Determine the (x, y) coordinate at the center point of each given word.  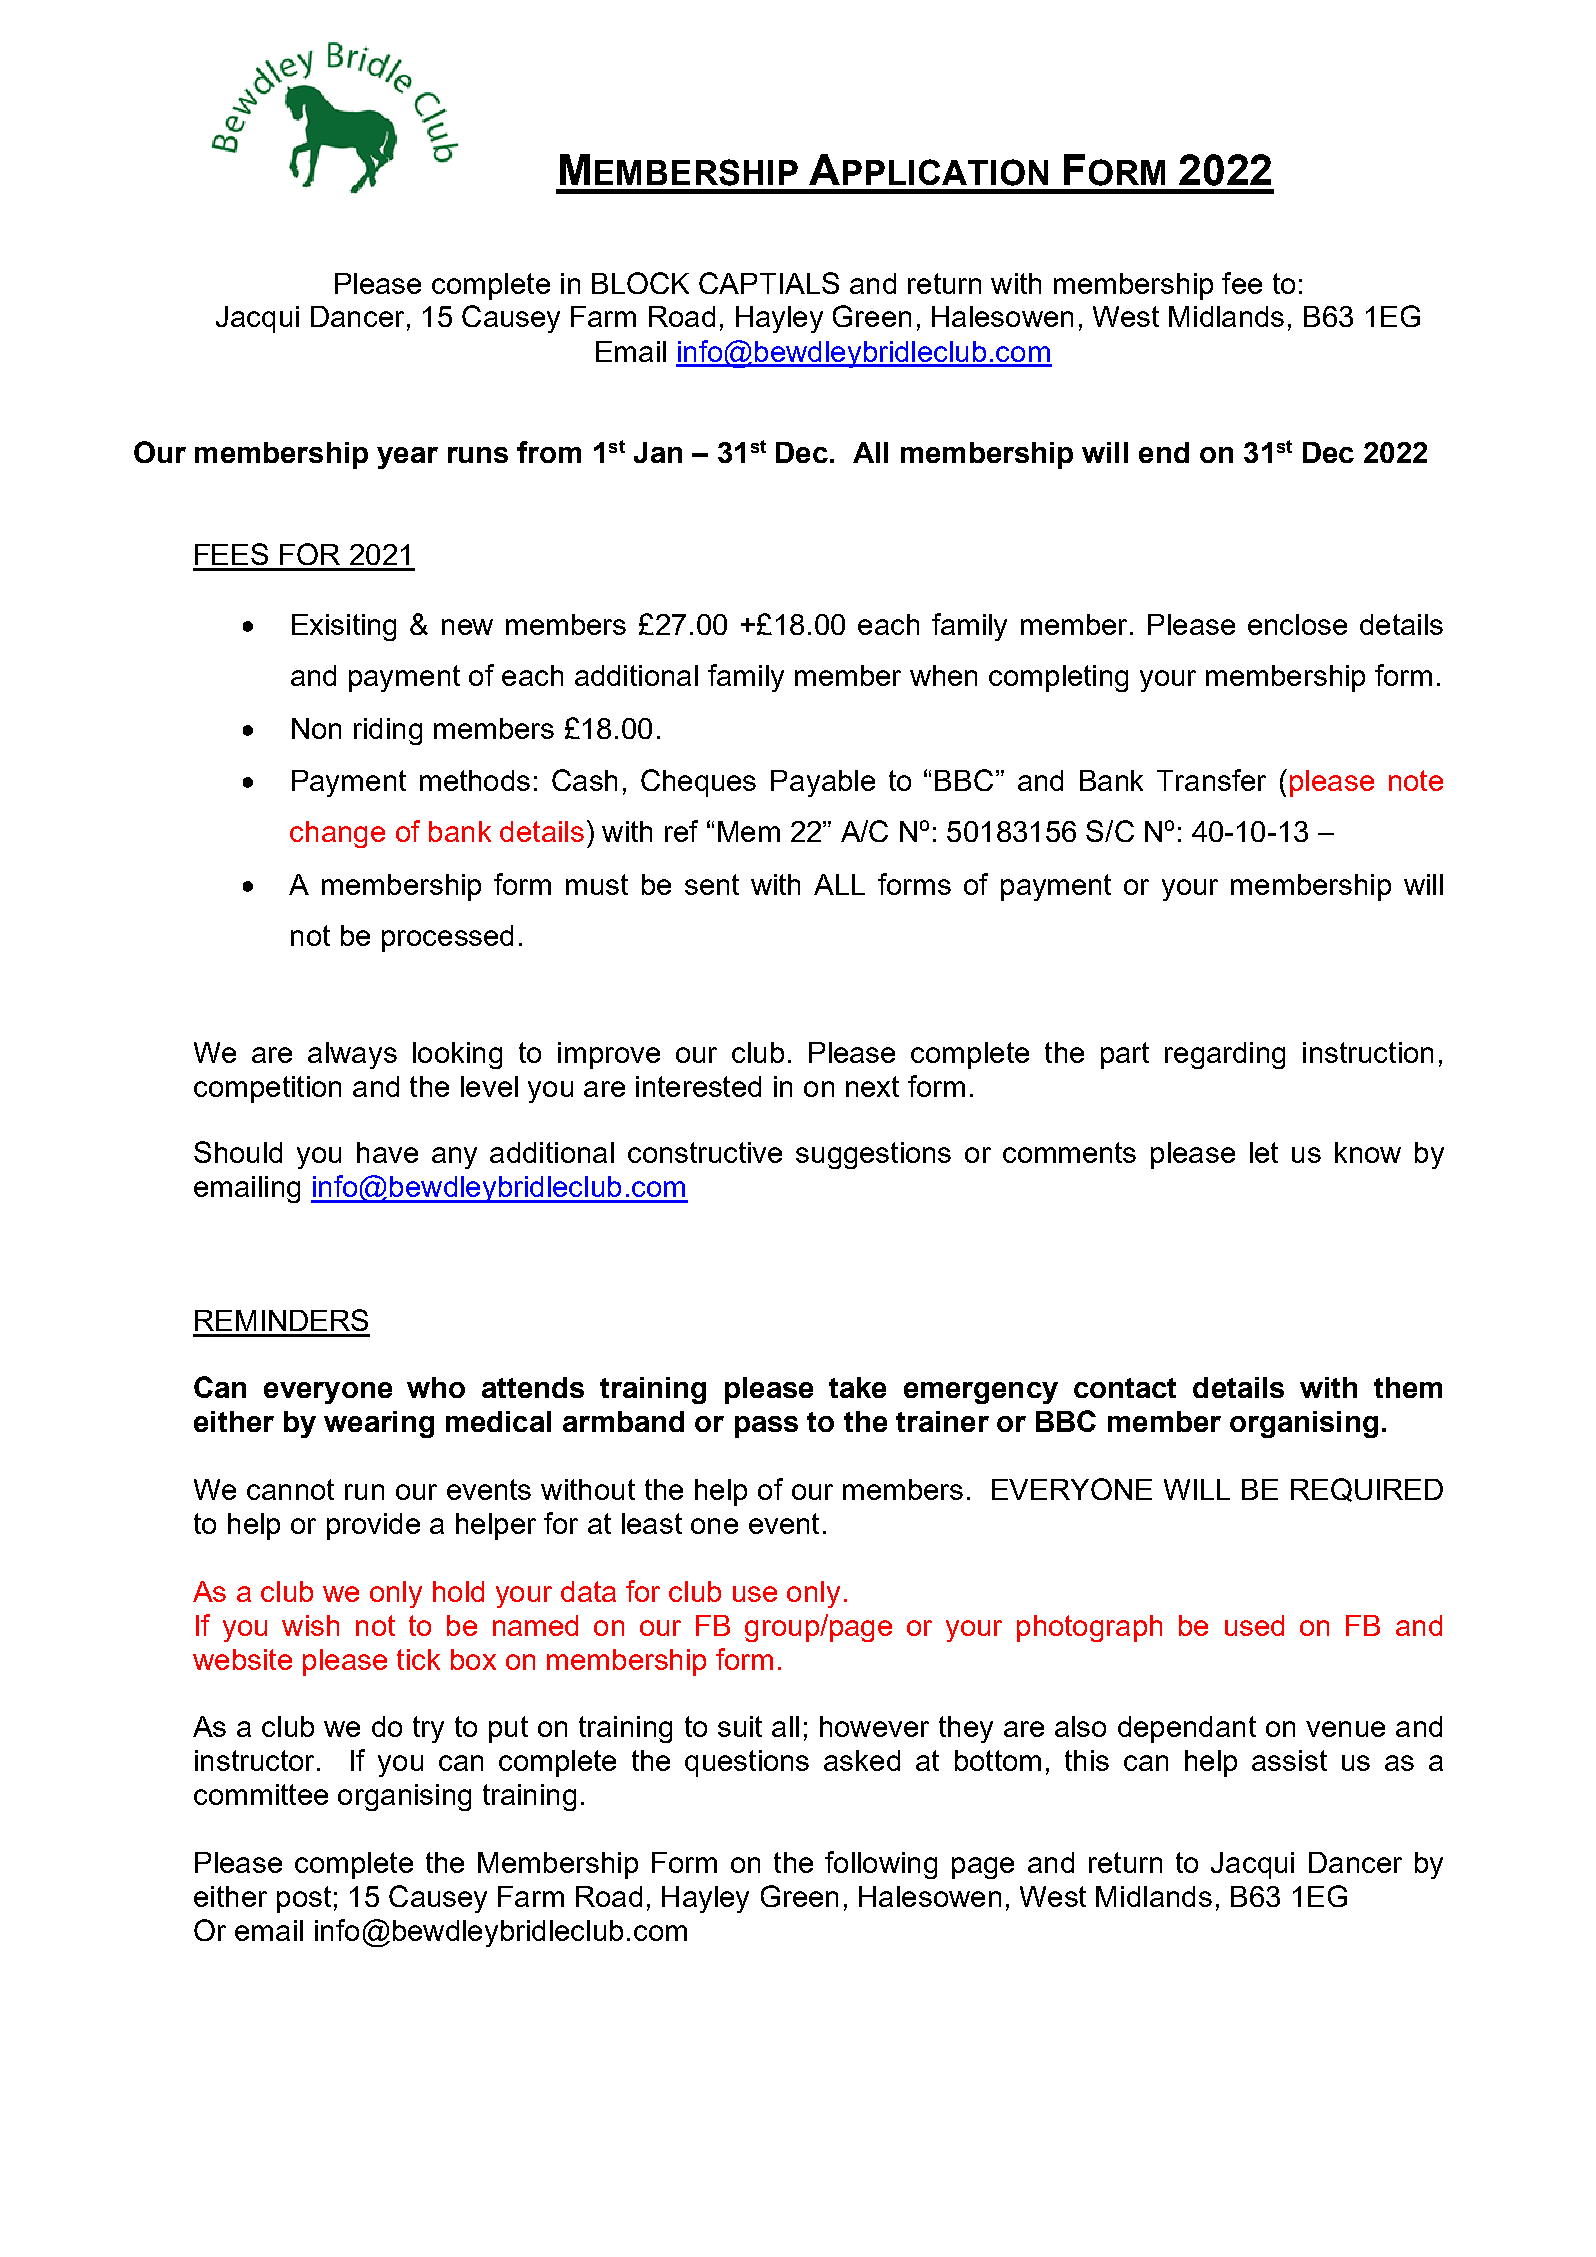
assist (1289, 1760)
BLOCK (640, 283)
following (881, 1865)
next (872, 1086)
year (407, 458)
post (304, 1899)
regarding (1225, 1055)
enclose (1297, 624)
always (352, 1055)
